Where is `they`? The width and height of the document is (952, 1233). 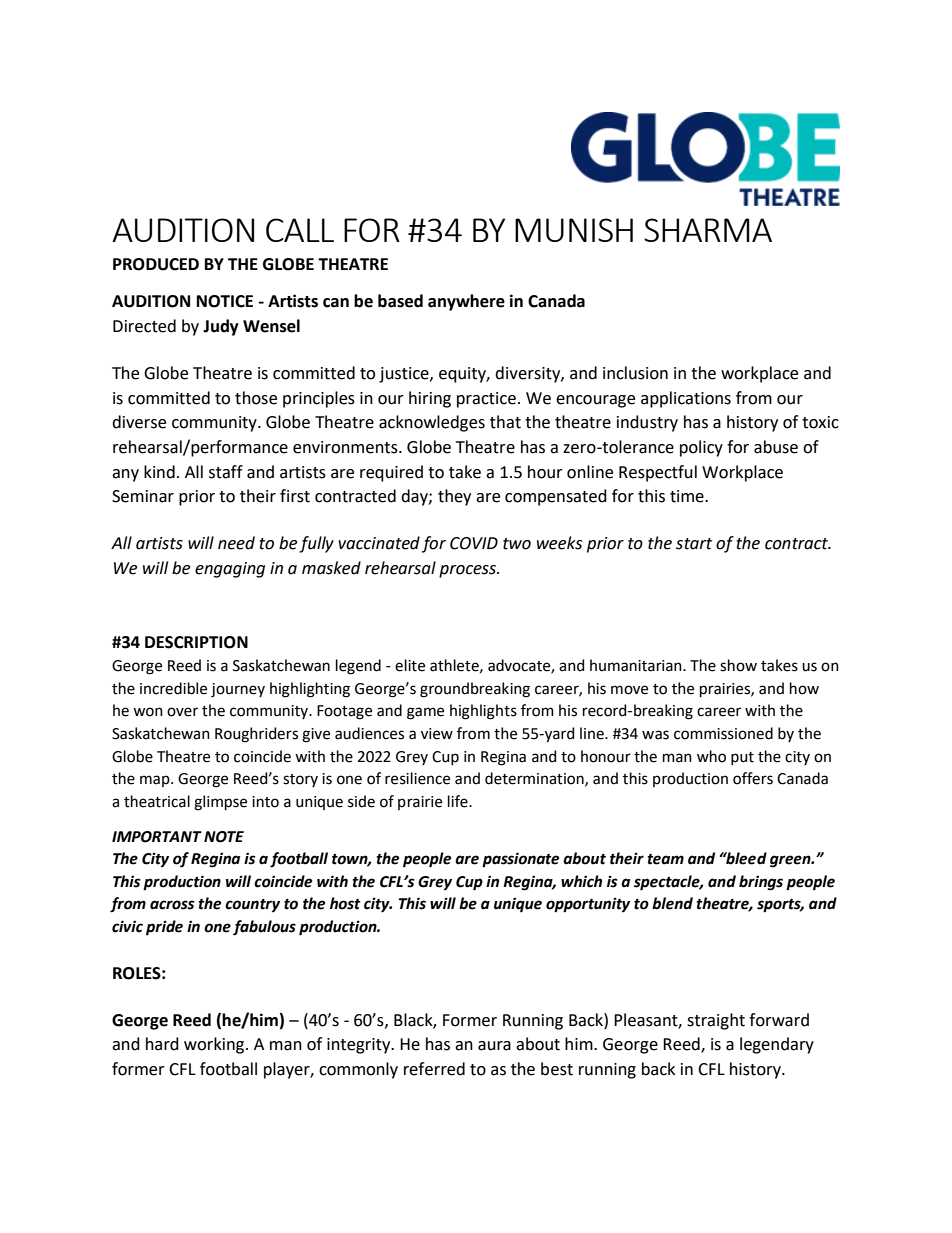 they is located at coordinates (454, 497).
